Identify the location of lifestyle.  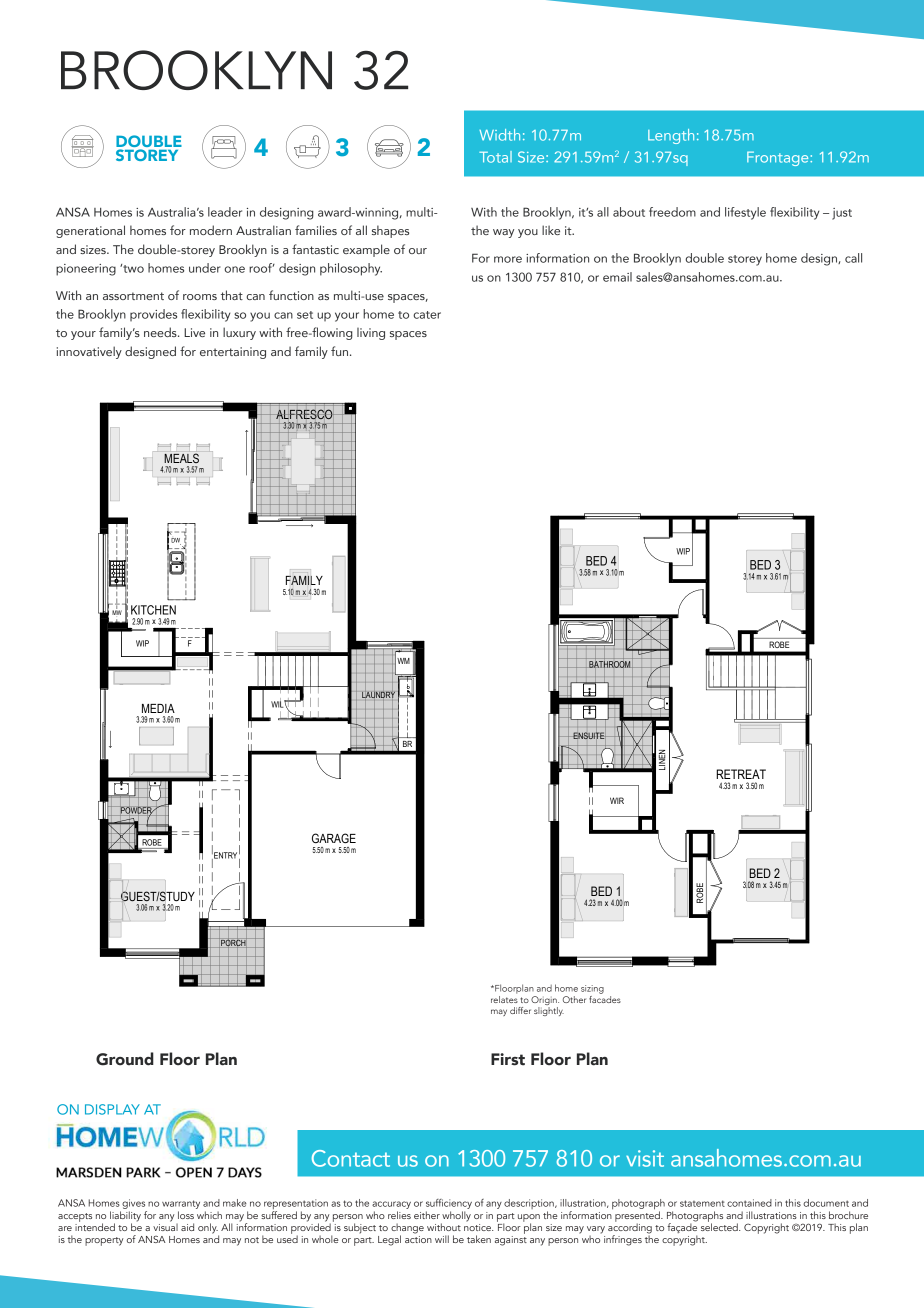
(745, 213).
